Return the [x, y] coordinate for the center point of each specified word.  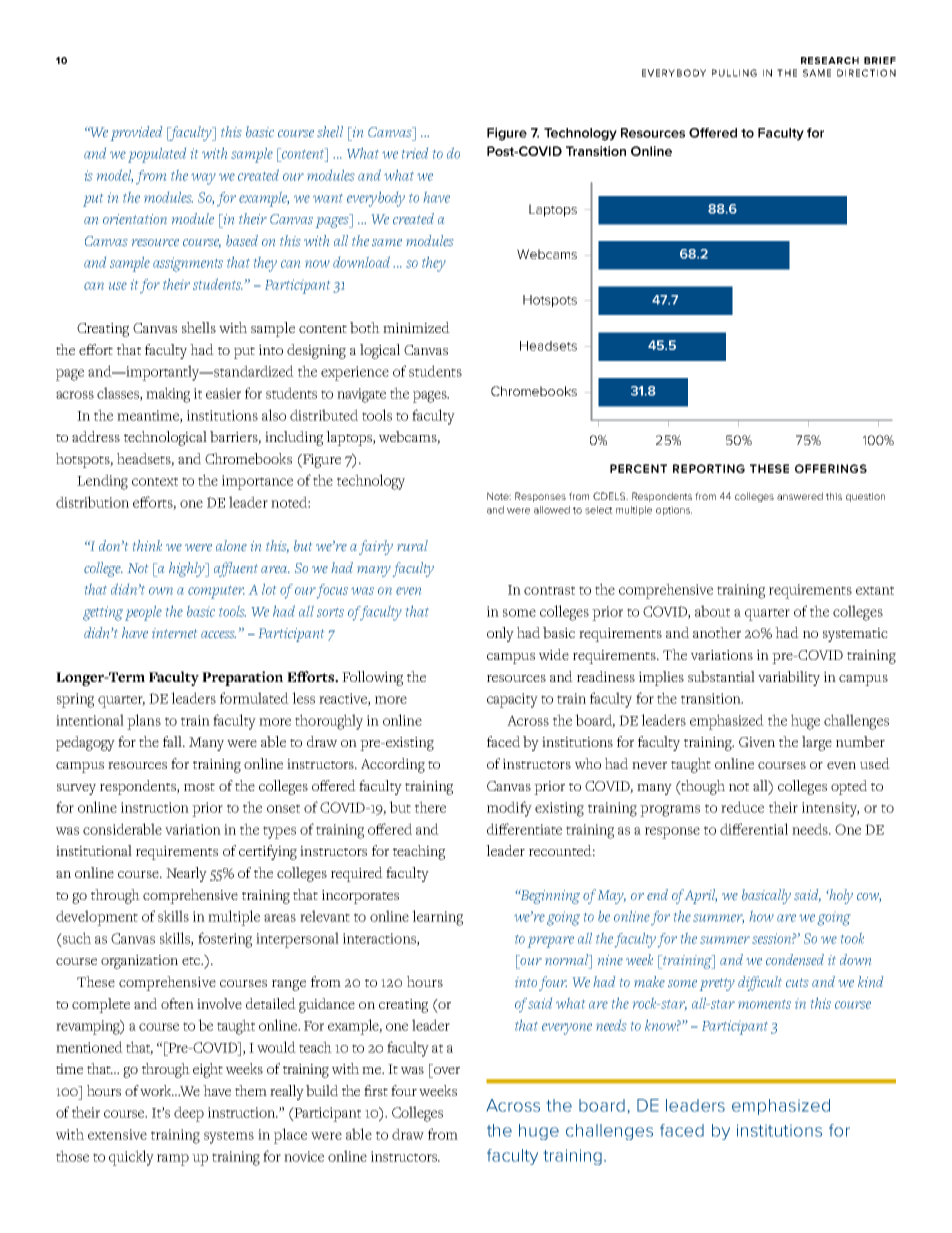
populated [157, 155]
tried [415, 153]
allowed [552, 510]
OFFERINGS [831, 468]
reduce [742, 807]
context [155, 481]
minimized [416, 327]
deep [189, 1114]
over [447, 1070]
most [199, 787]
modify [509, 809]
